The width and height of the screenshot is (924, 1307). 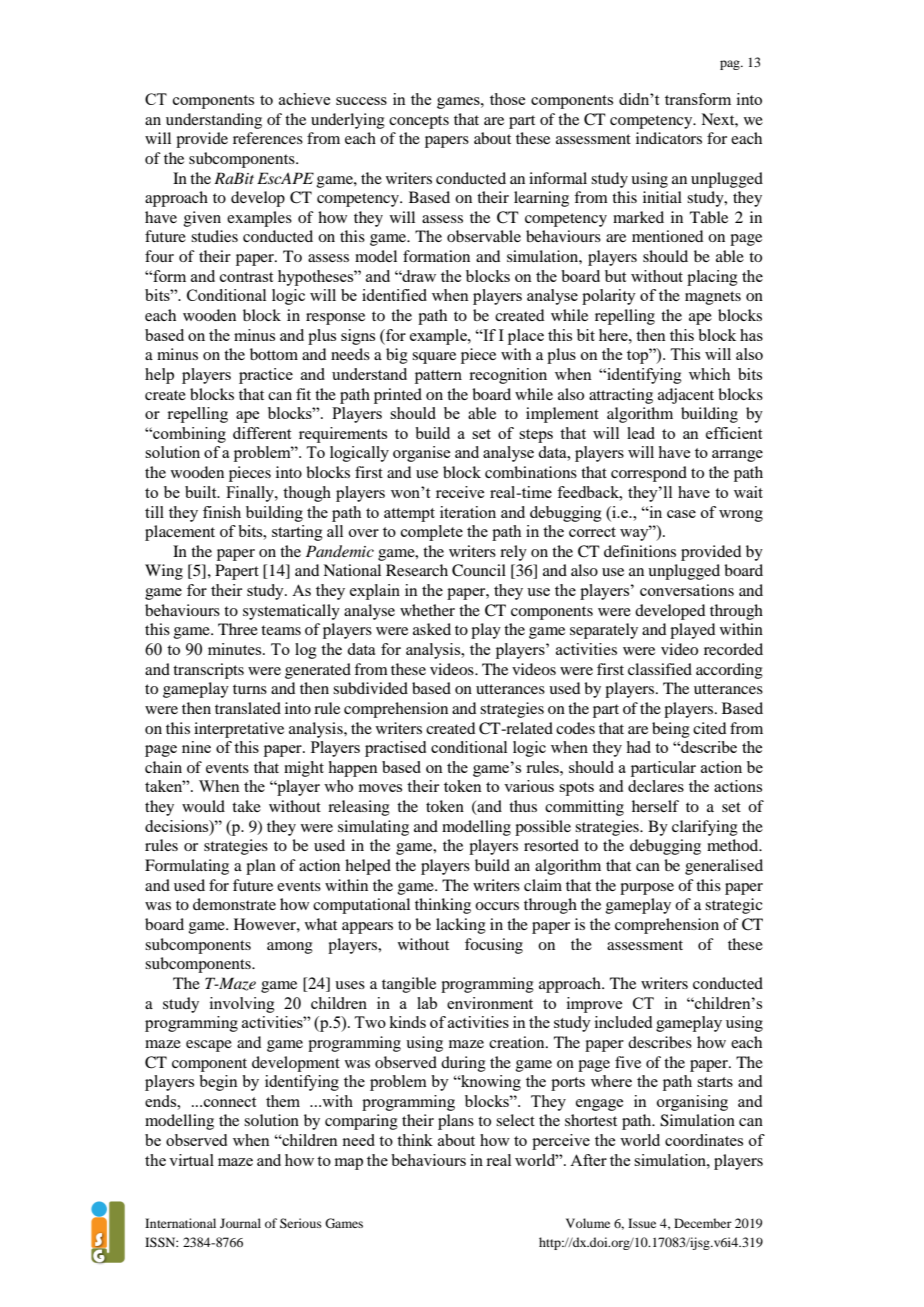 What do you see at coordinates (523, 806) in the screenshot?
I see `thus` at bounding box center [523, 806].
